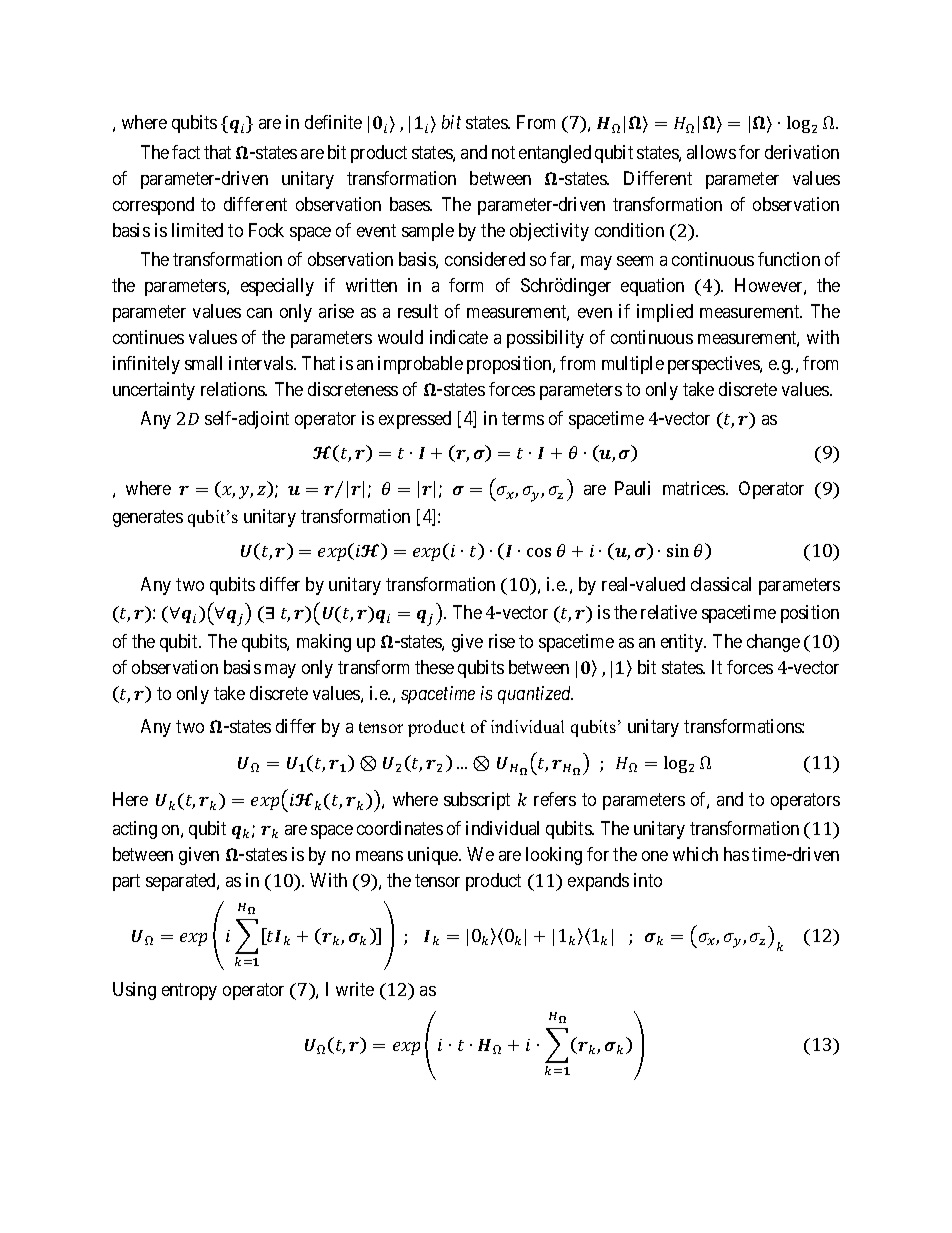  What do you see at coordinates (355, 989) in the screenshot?
I see `write` at bounding box center [355, 989].
